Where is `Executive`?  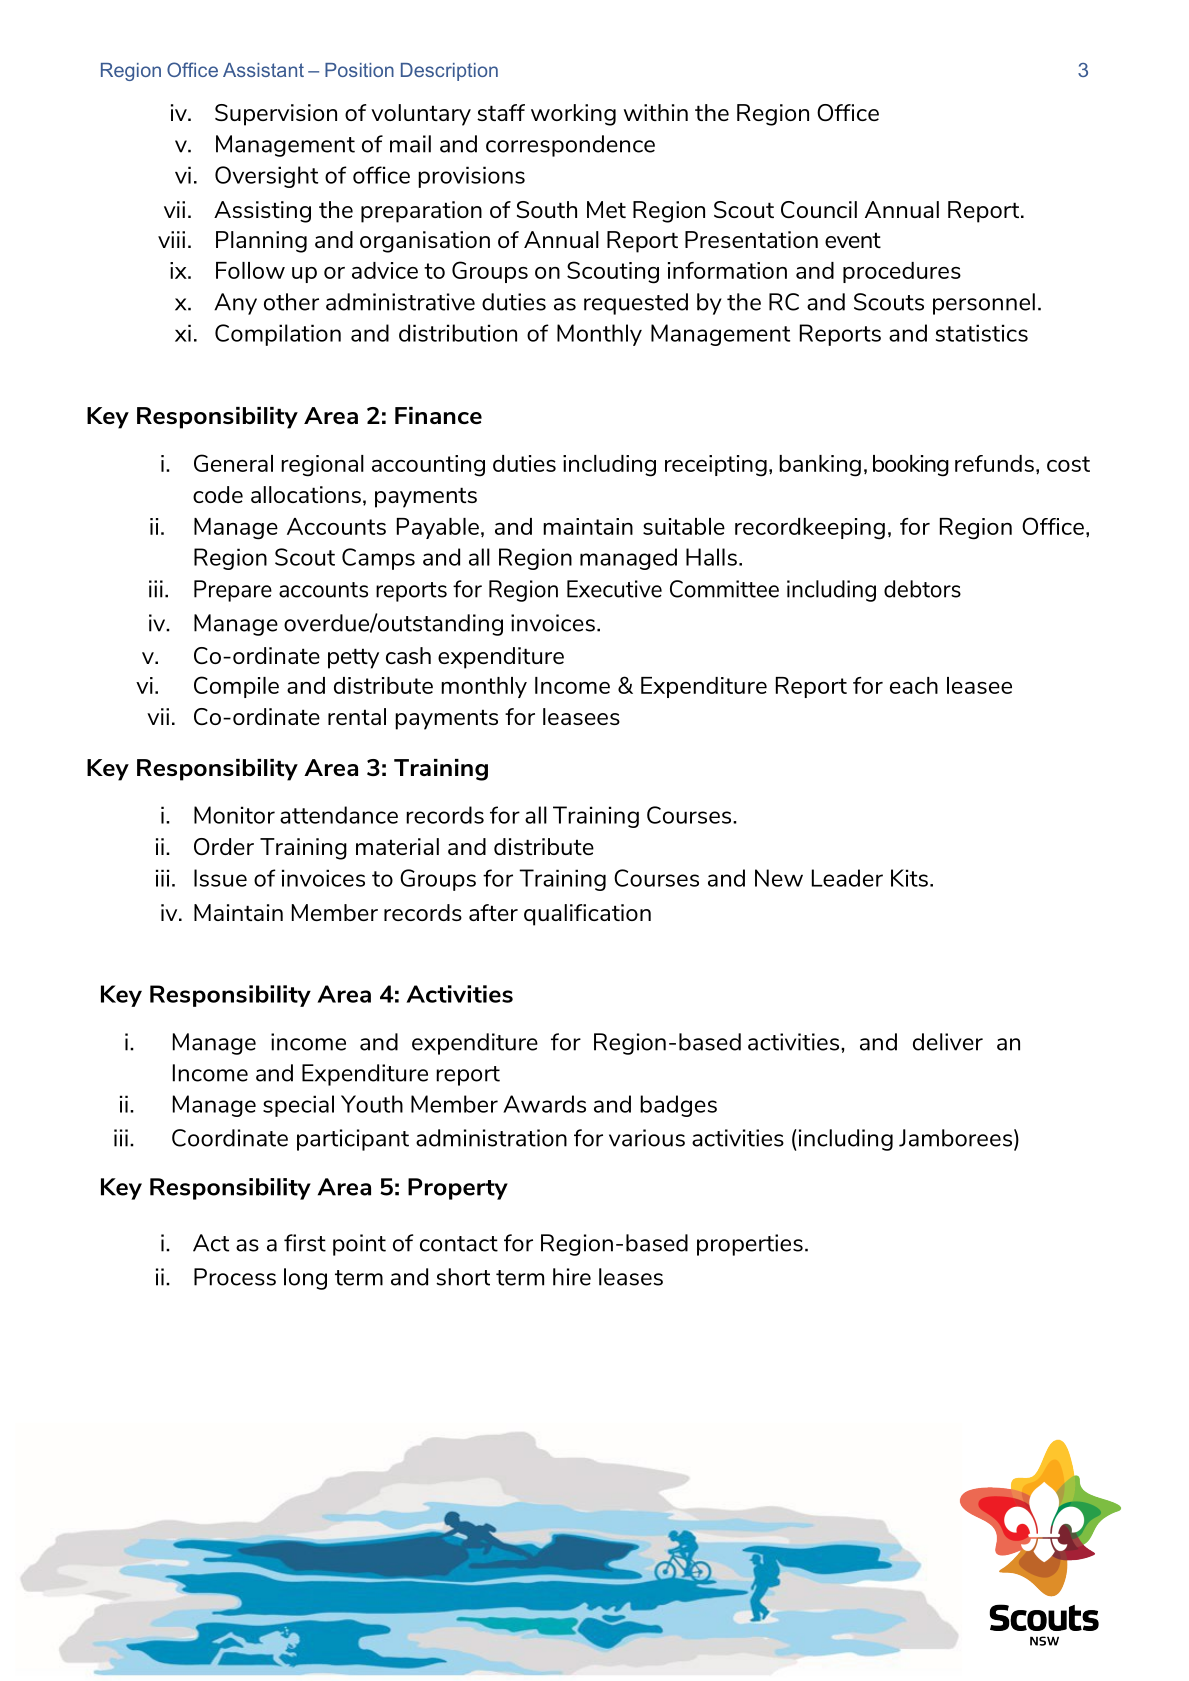
Executive is located at coordinates (614, 589).
